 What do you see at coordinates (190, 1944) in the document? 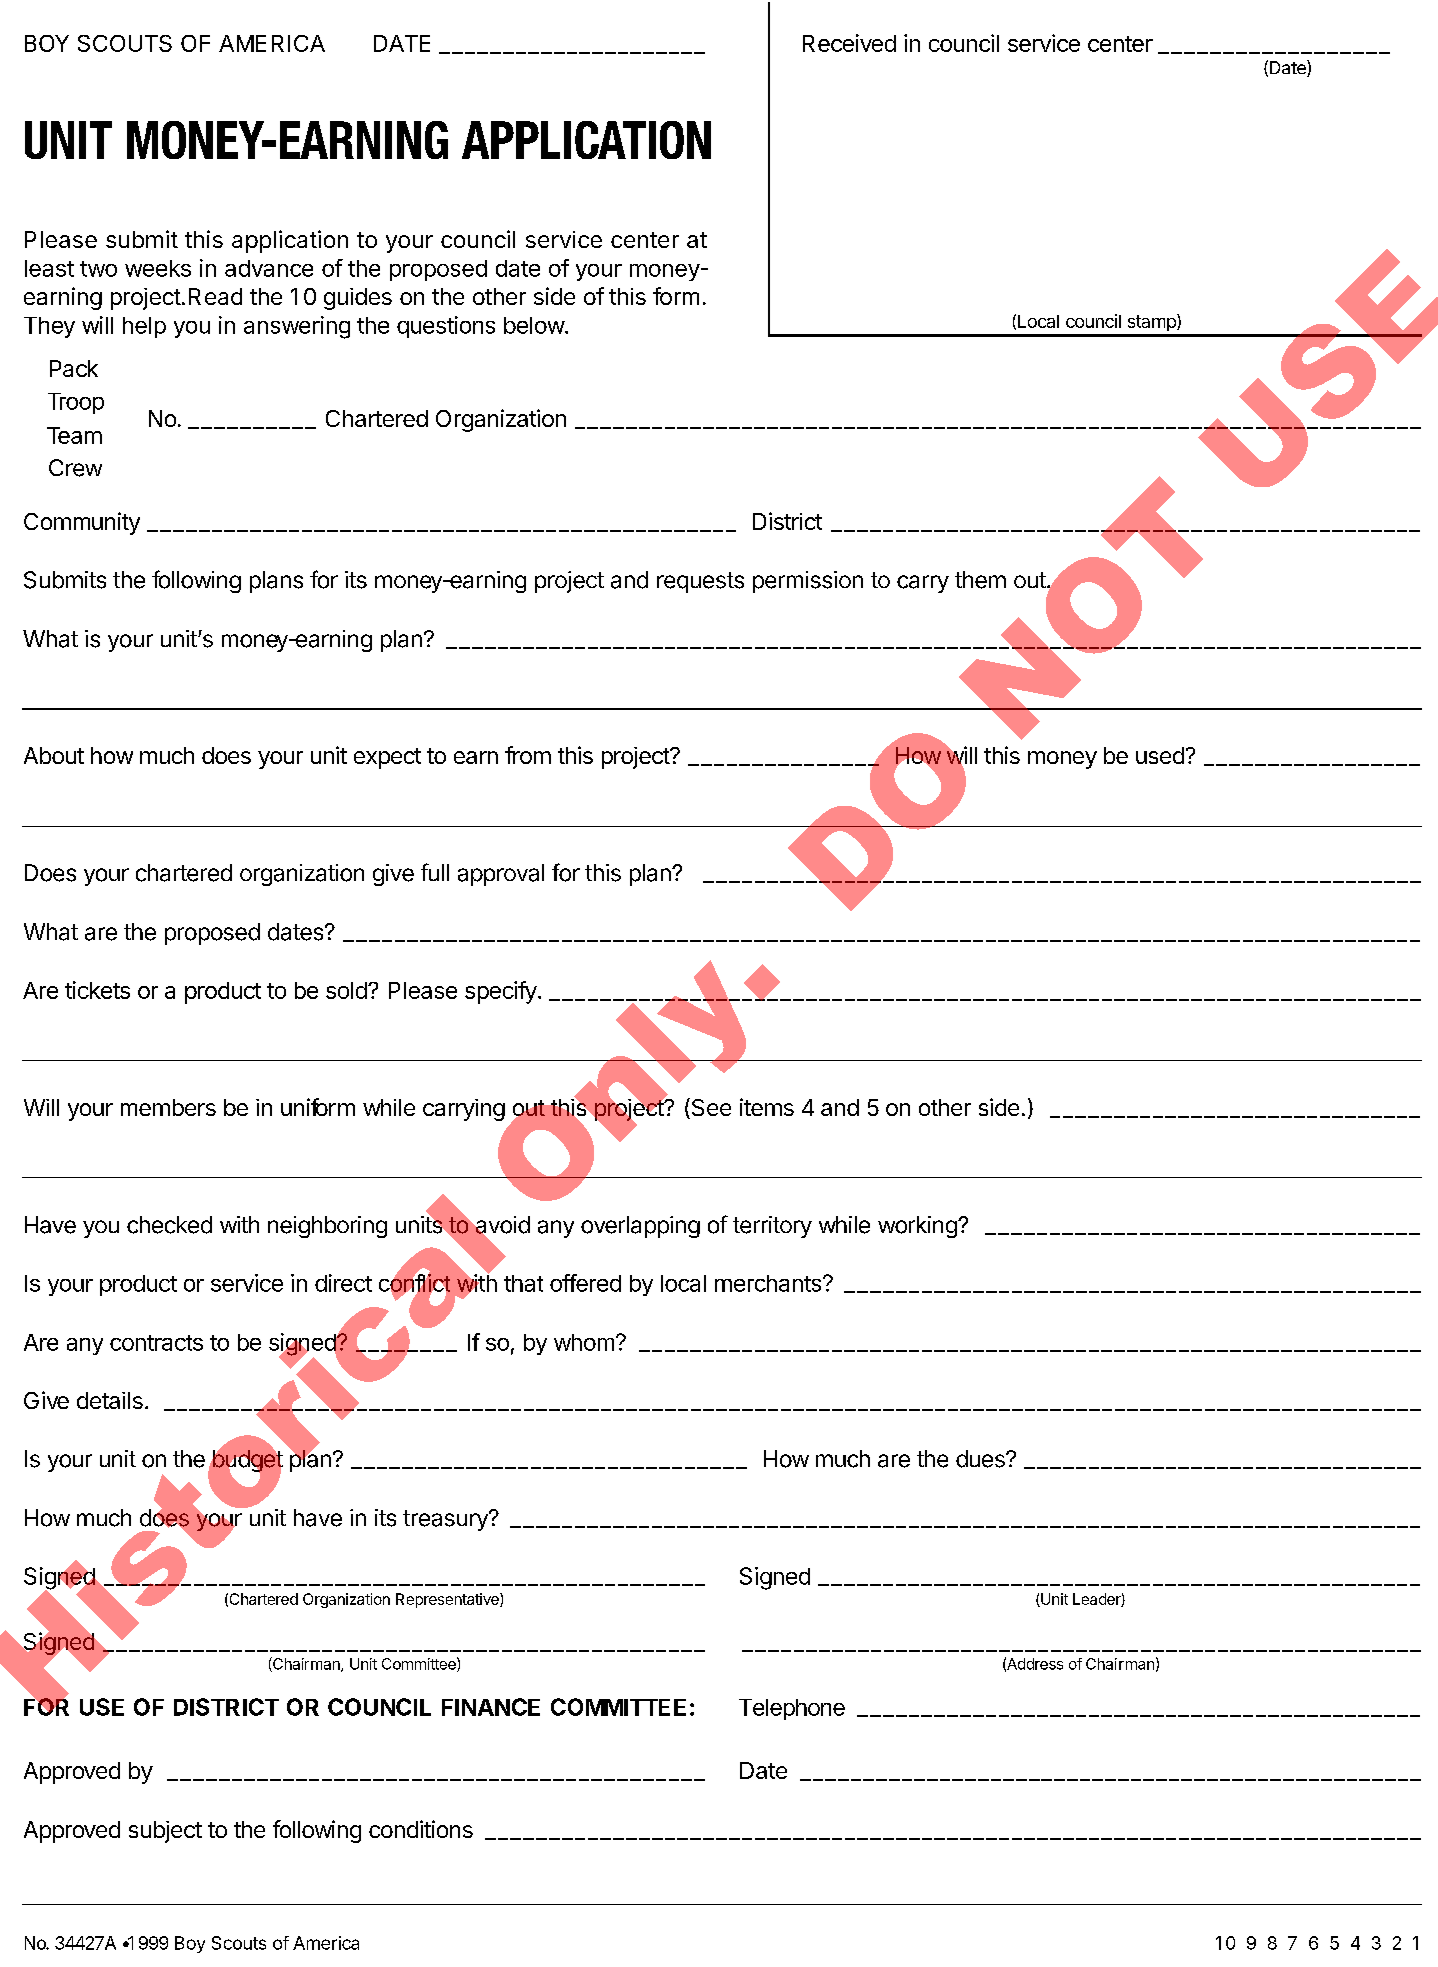
I see `Boy` at bounding box center [190, 1944].
